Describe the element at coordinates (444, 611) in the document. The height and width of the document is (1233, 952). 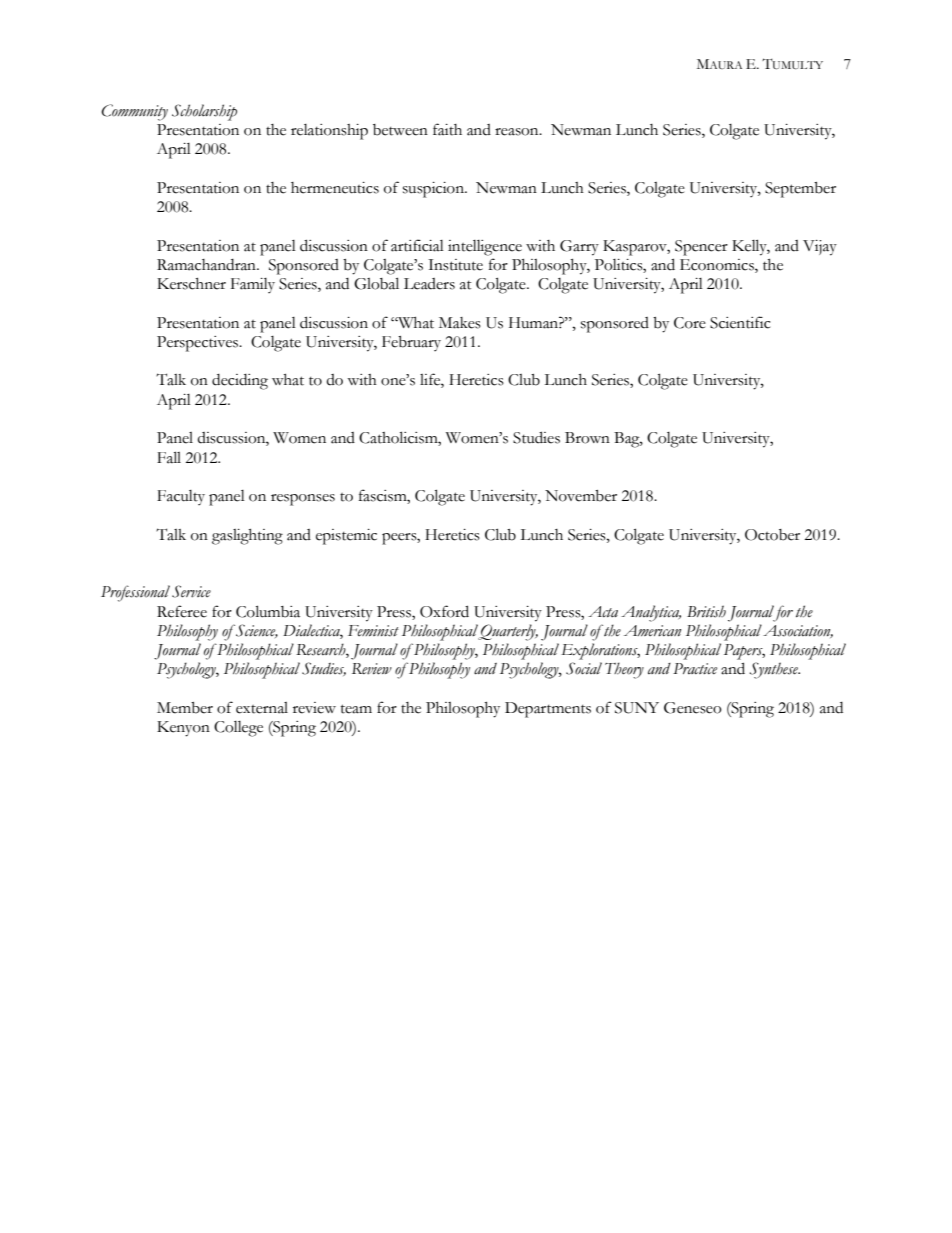
I see `Oxford` at that location.
